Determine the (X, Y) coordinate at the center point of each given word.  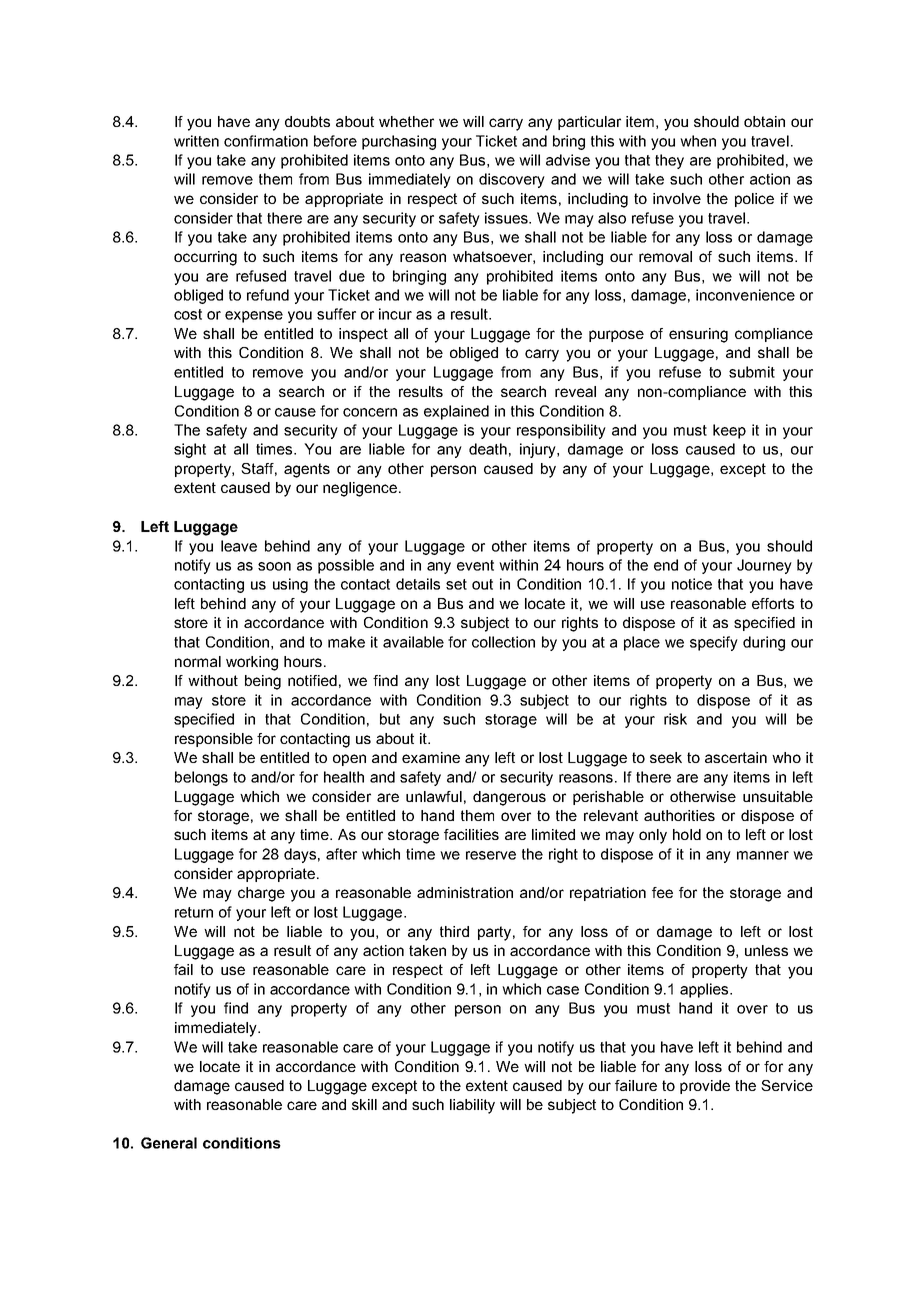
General (169, 1143)
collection (503, 642)
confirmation (266, 141)
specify (714, 643)
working (252, 663)
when (698, 141)
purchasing (399, 142)
